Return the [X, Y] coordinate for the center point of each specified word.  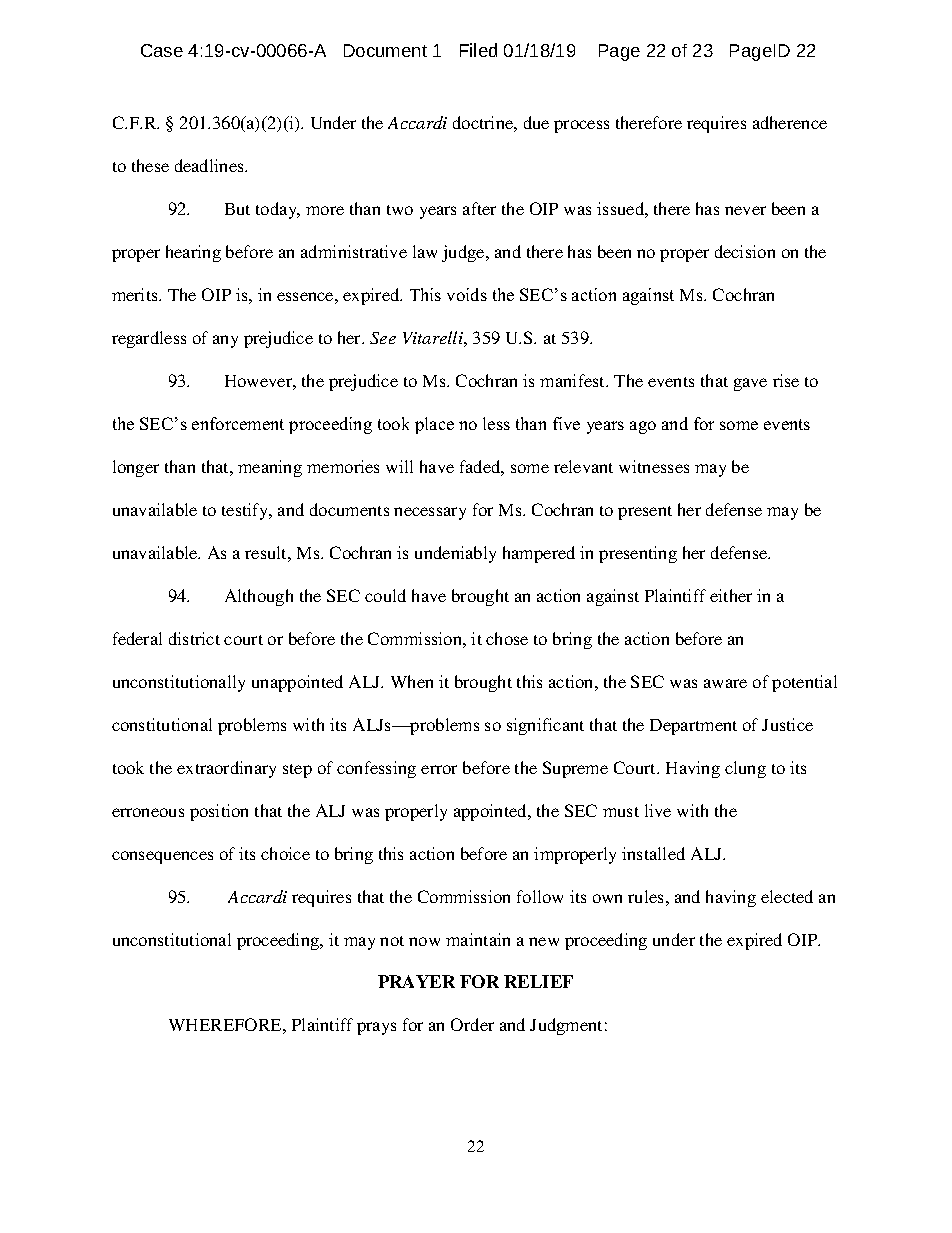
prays [376, 1028]
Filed [478, 50]
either [731, 595]
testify [246, 511]
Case [162, 50]
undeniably [455, 554]
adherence [790, 122]
